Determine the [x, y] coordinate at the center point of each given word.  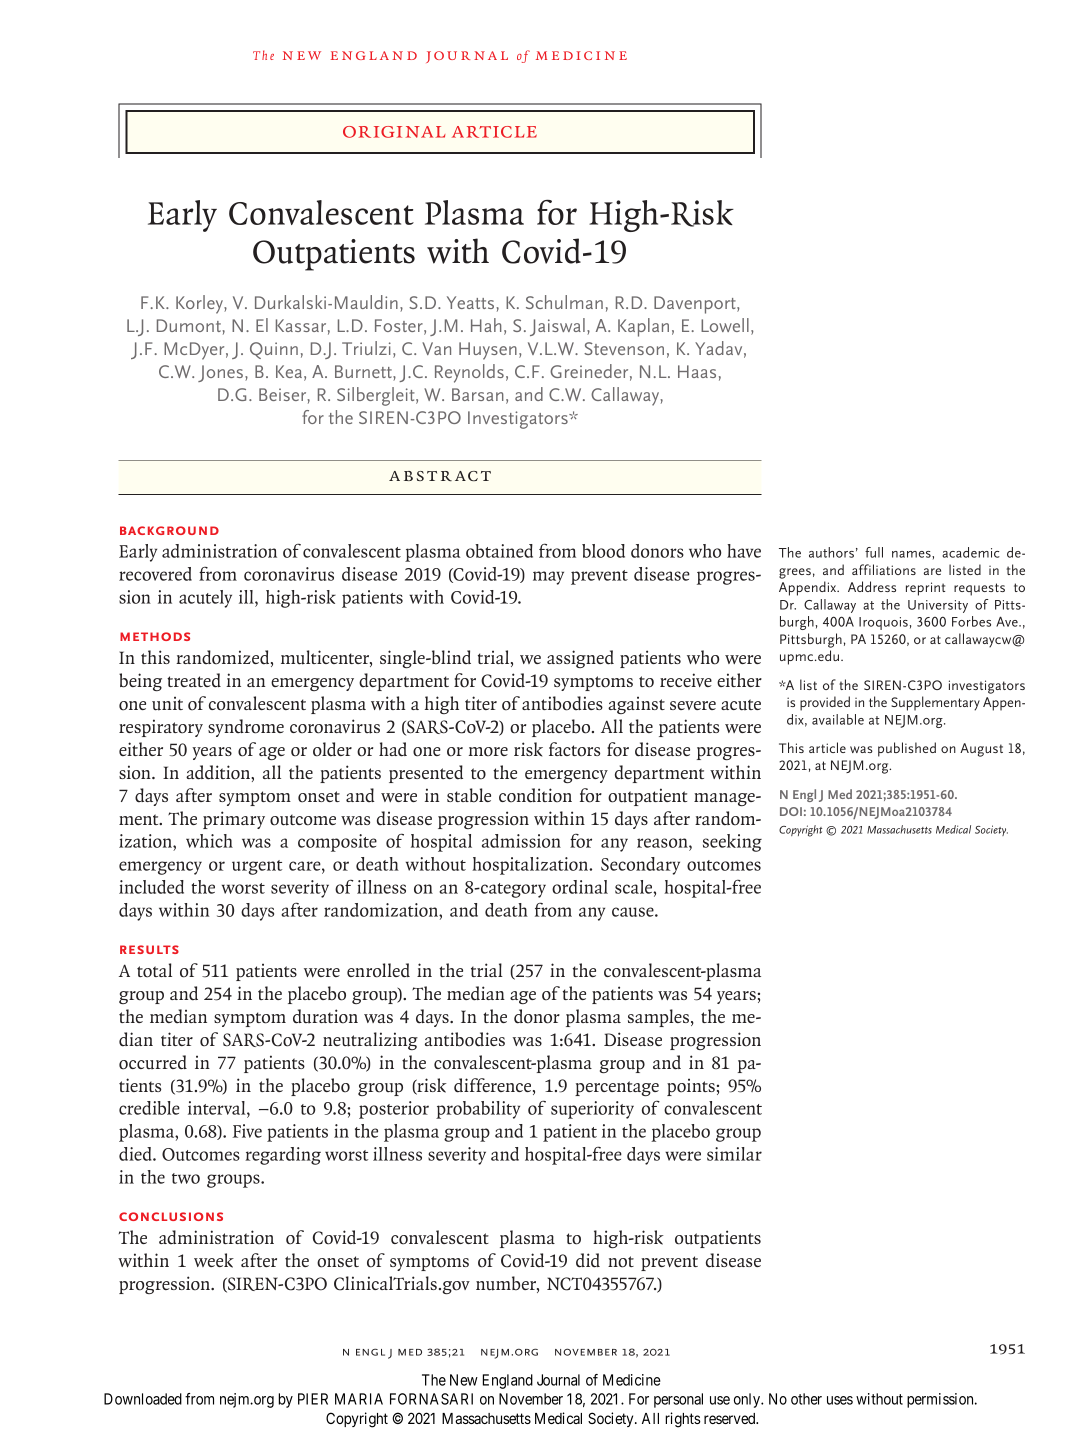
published [907, 749]
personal [678, 1400]
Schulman [564, 302]
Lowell [725, 325]
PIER [313, 1399]
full [874, 552]
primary [234, 820]
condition [535, 795]
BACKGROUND [169, 530]
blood [603, 551]
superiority [592, 1110]
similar [734, 1154]
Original [394, 132]
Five [247, 1131]
